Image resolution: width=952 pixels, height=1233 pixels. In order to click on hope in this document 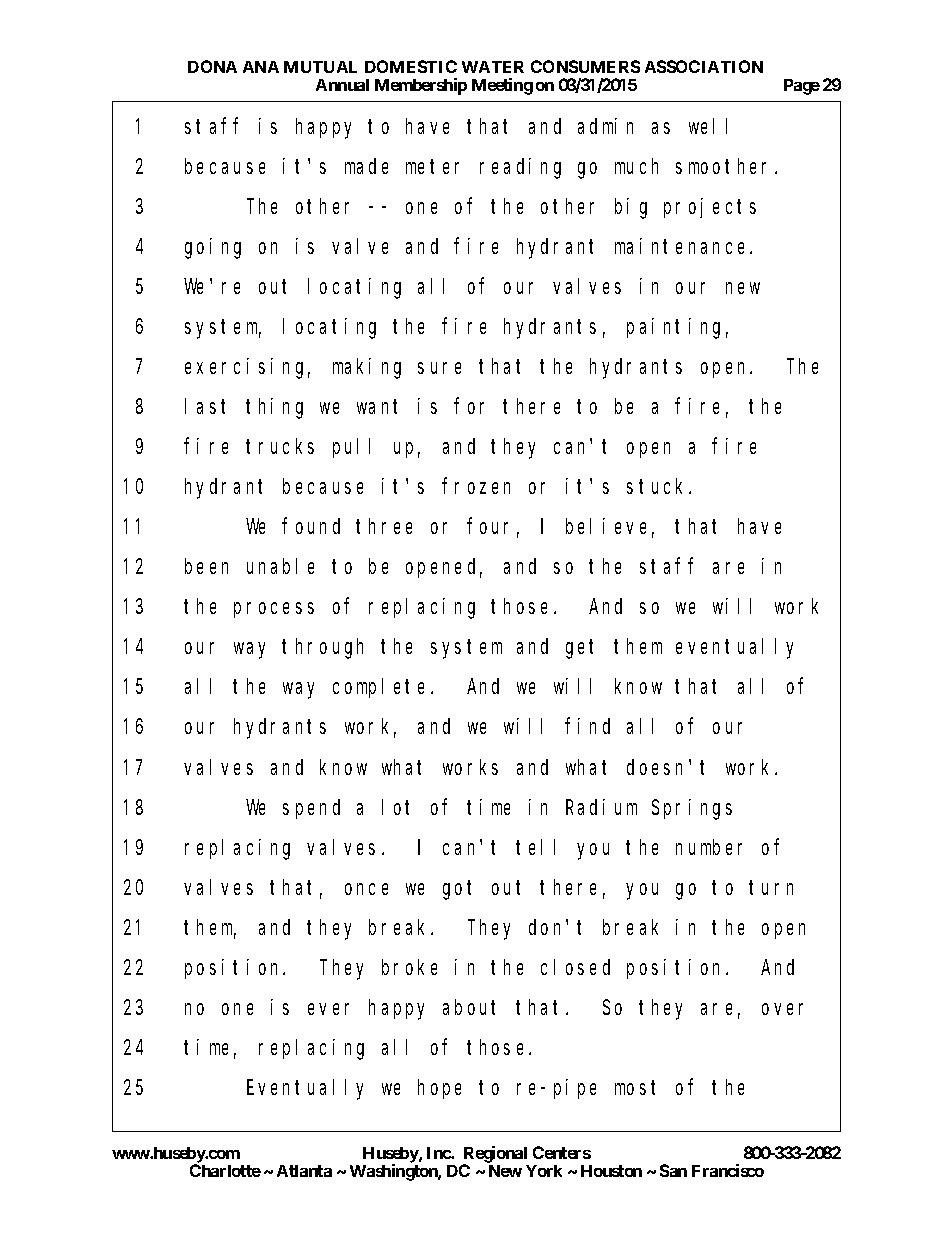, I will do `click(439, 1089)`.
